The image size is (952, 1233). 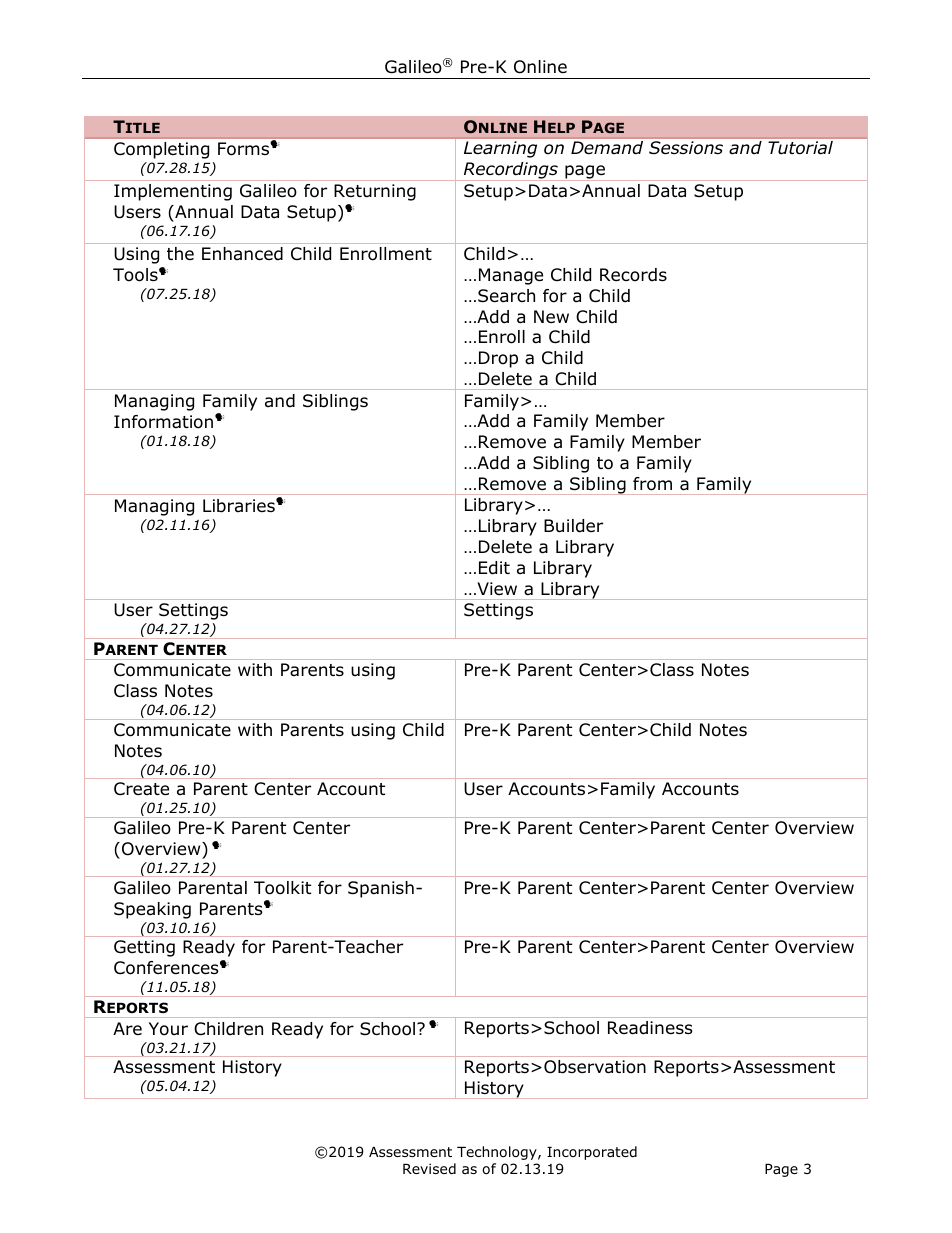 What do you see at coordinates (173, 192) in the screenshot?
I see `Implementing` at bounding box center [173, 192].
